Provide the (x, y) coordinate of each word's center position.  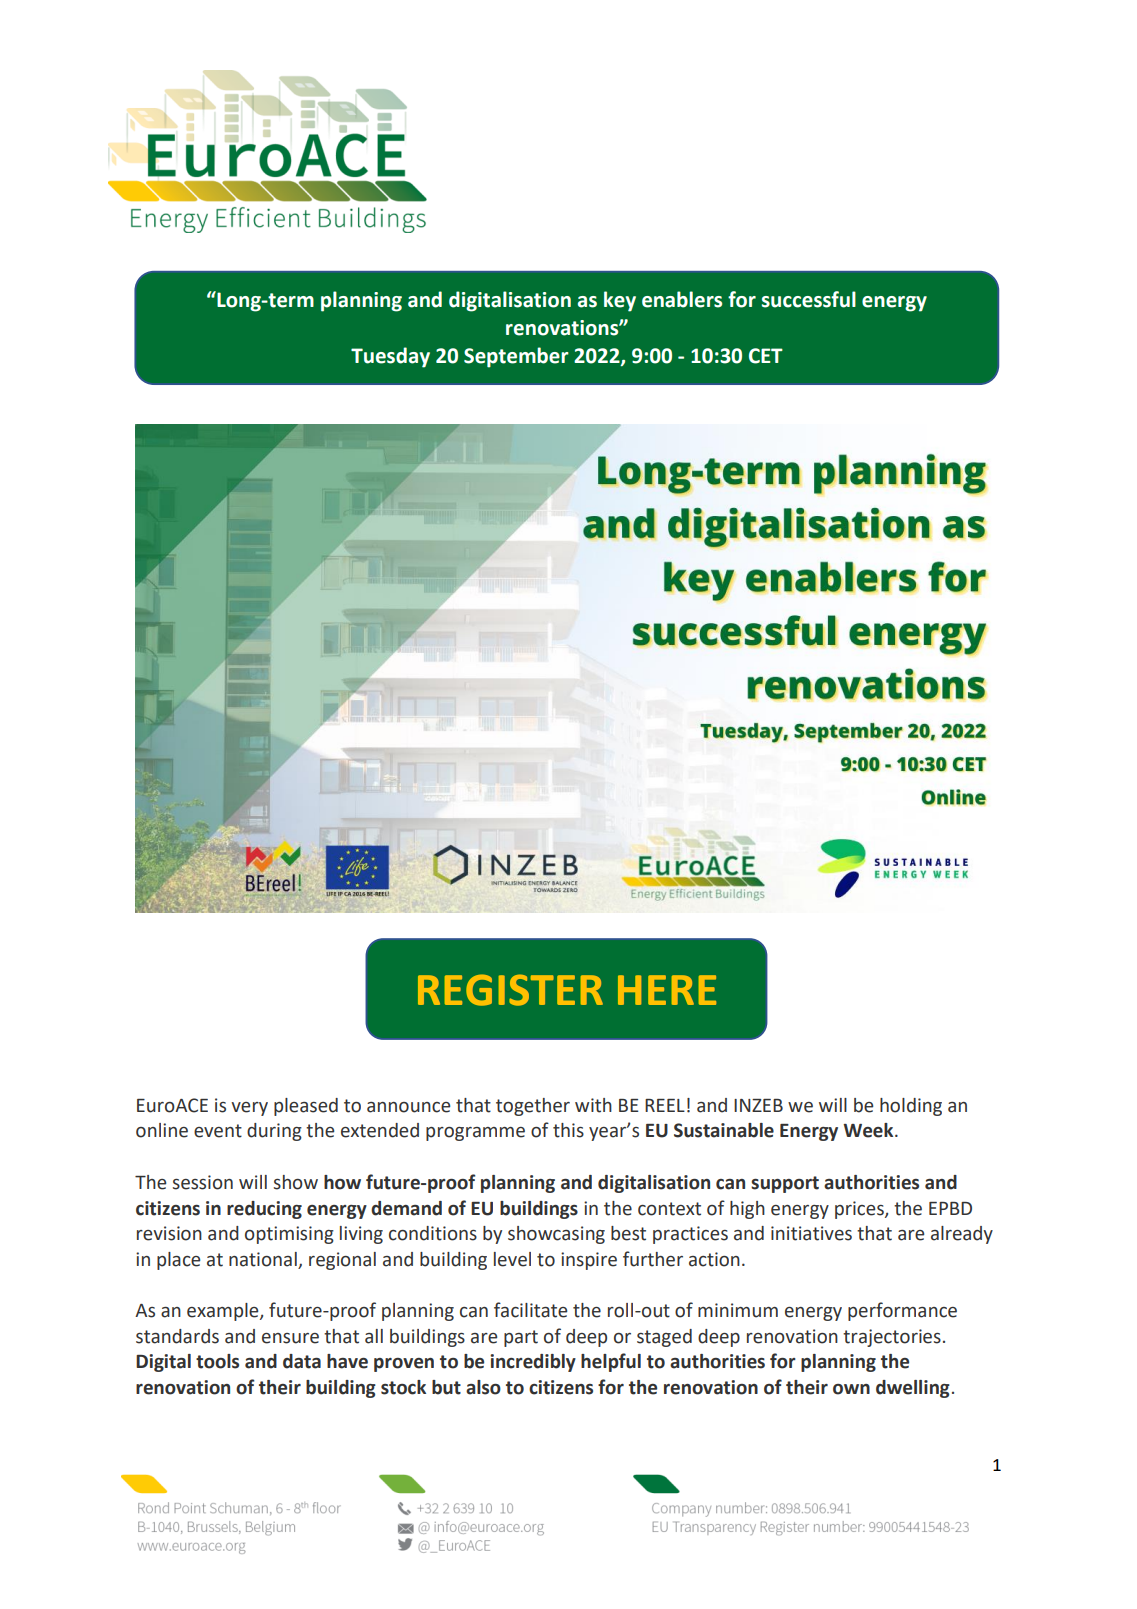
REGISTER (510, 990)
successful (808, 299)
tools (217, 1361)
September (516, 357)
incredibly (533, 1363)
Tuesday (390, 357)
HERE (667, 990)
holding (911, 1107)
